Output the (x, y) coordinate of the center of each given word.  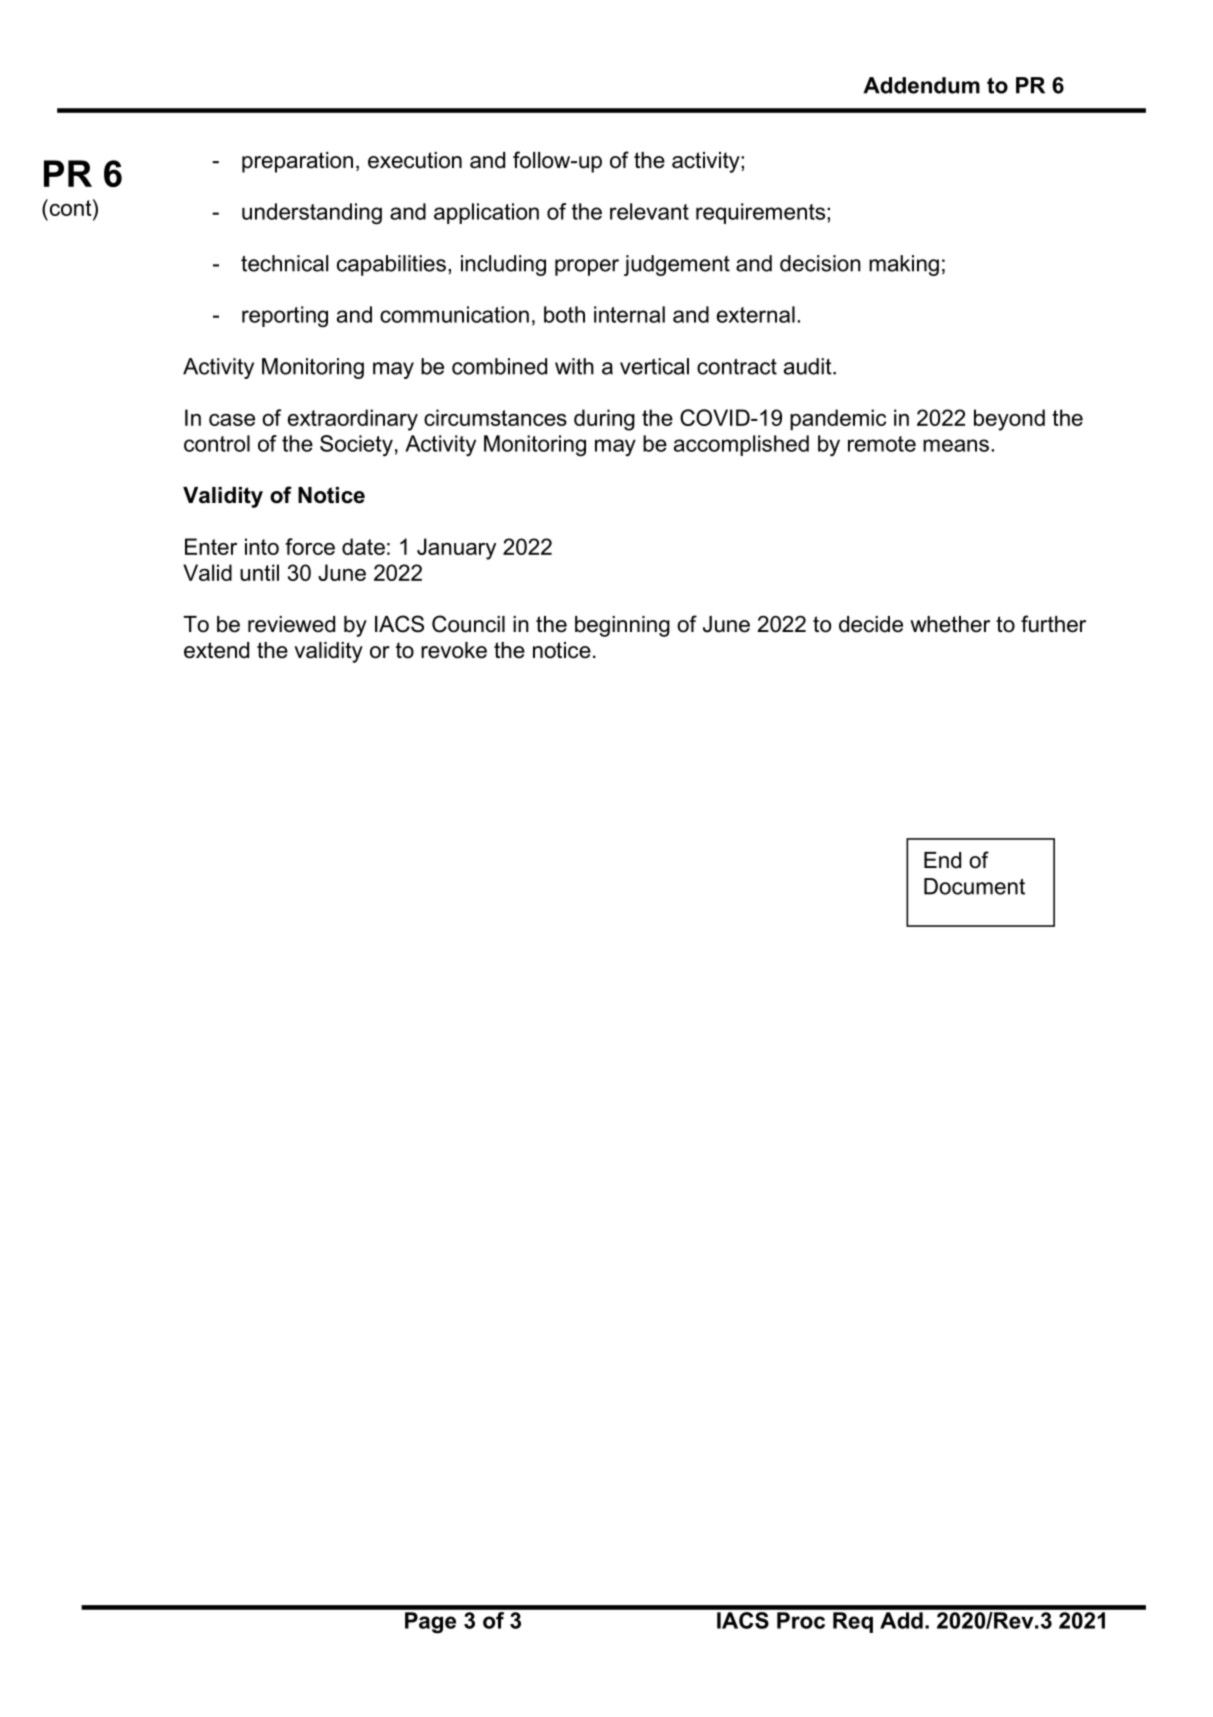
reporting (285, 317)
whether (950, 624)
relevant (649, 211)
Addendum (921, 85)
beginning (622, 626)
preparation (297, 162)
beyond (1009, 420)
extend (216, 650)
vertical (654, 366)
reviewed (291, 624)
